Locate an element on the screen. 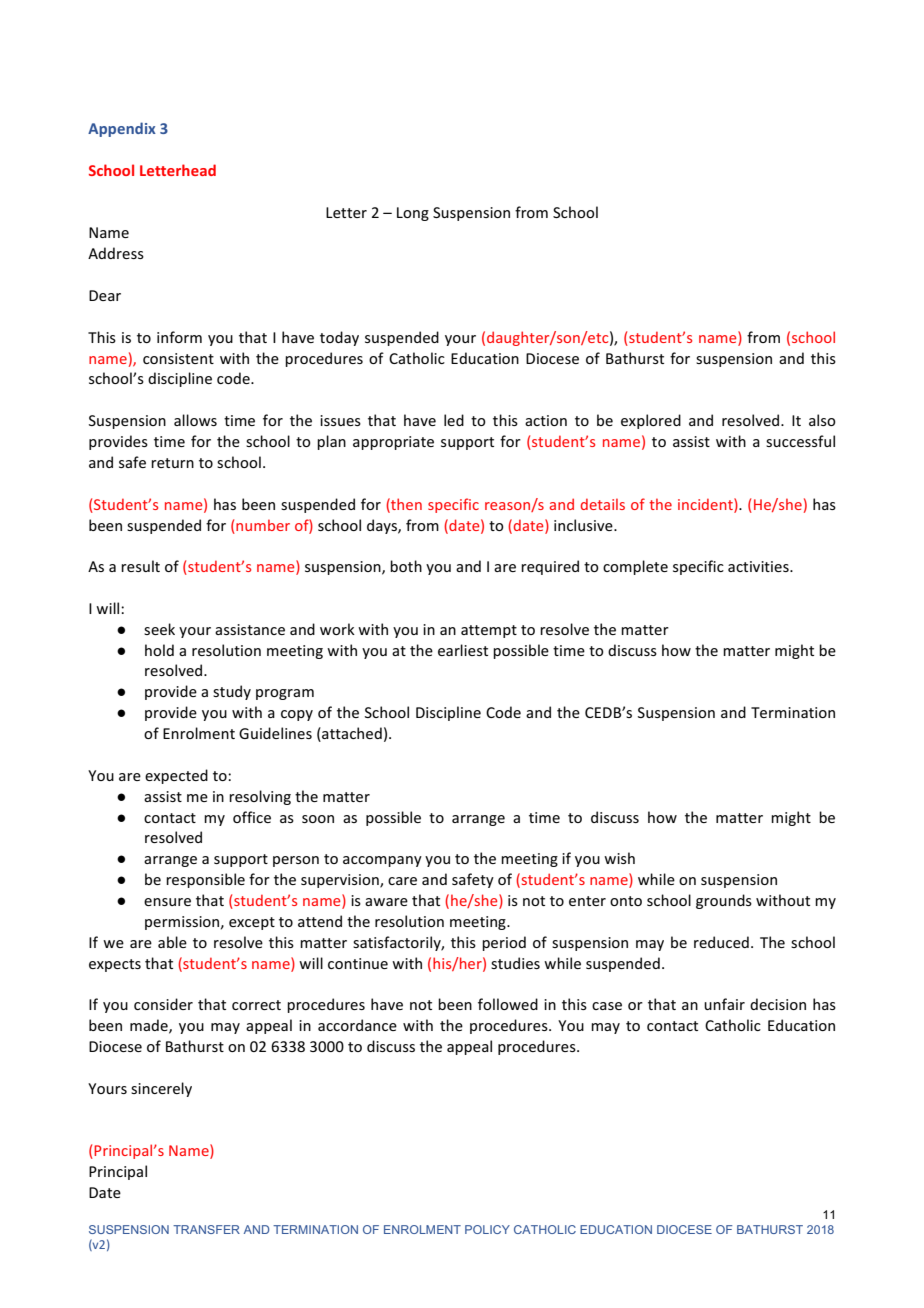 The width and height of the screenshot is (924, 1308). POLICY is located at coordinates (487, 1229).
